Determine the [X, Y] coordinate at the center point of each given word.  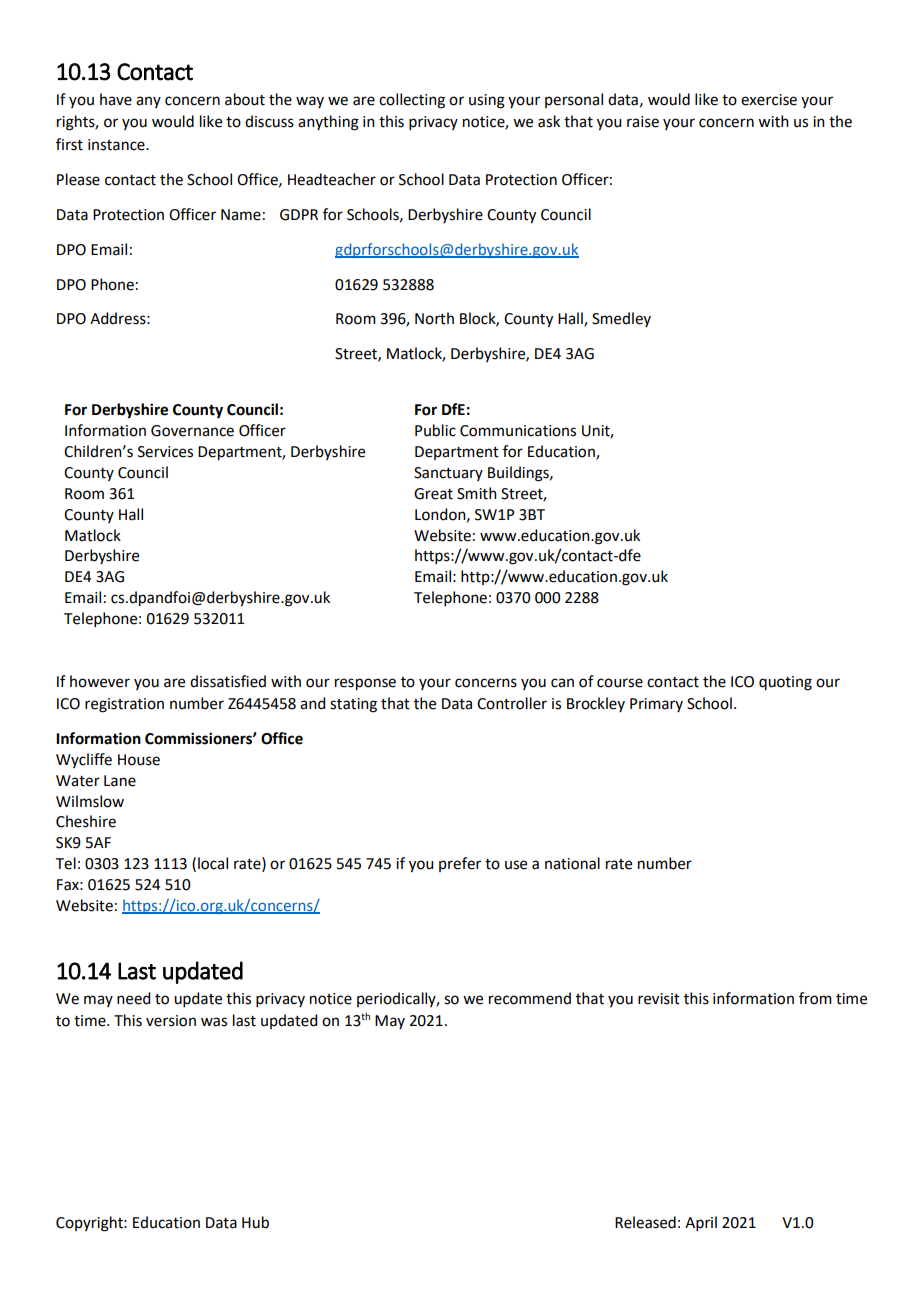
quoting [785, 683]
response [365, 684]
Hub [255, 1222]
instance [117, 145]
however [100, 681]
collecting [412, 101]
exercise [769, 100]
